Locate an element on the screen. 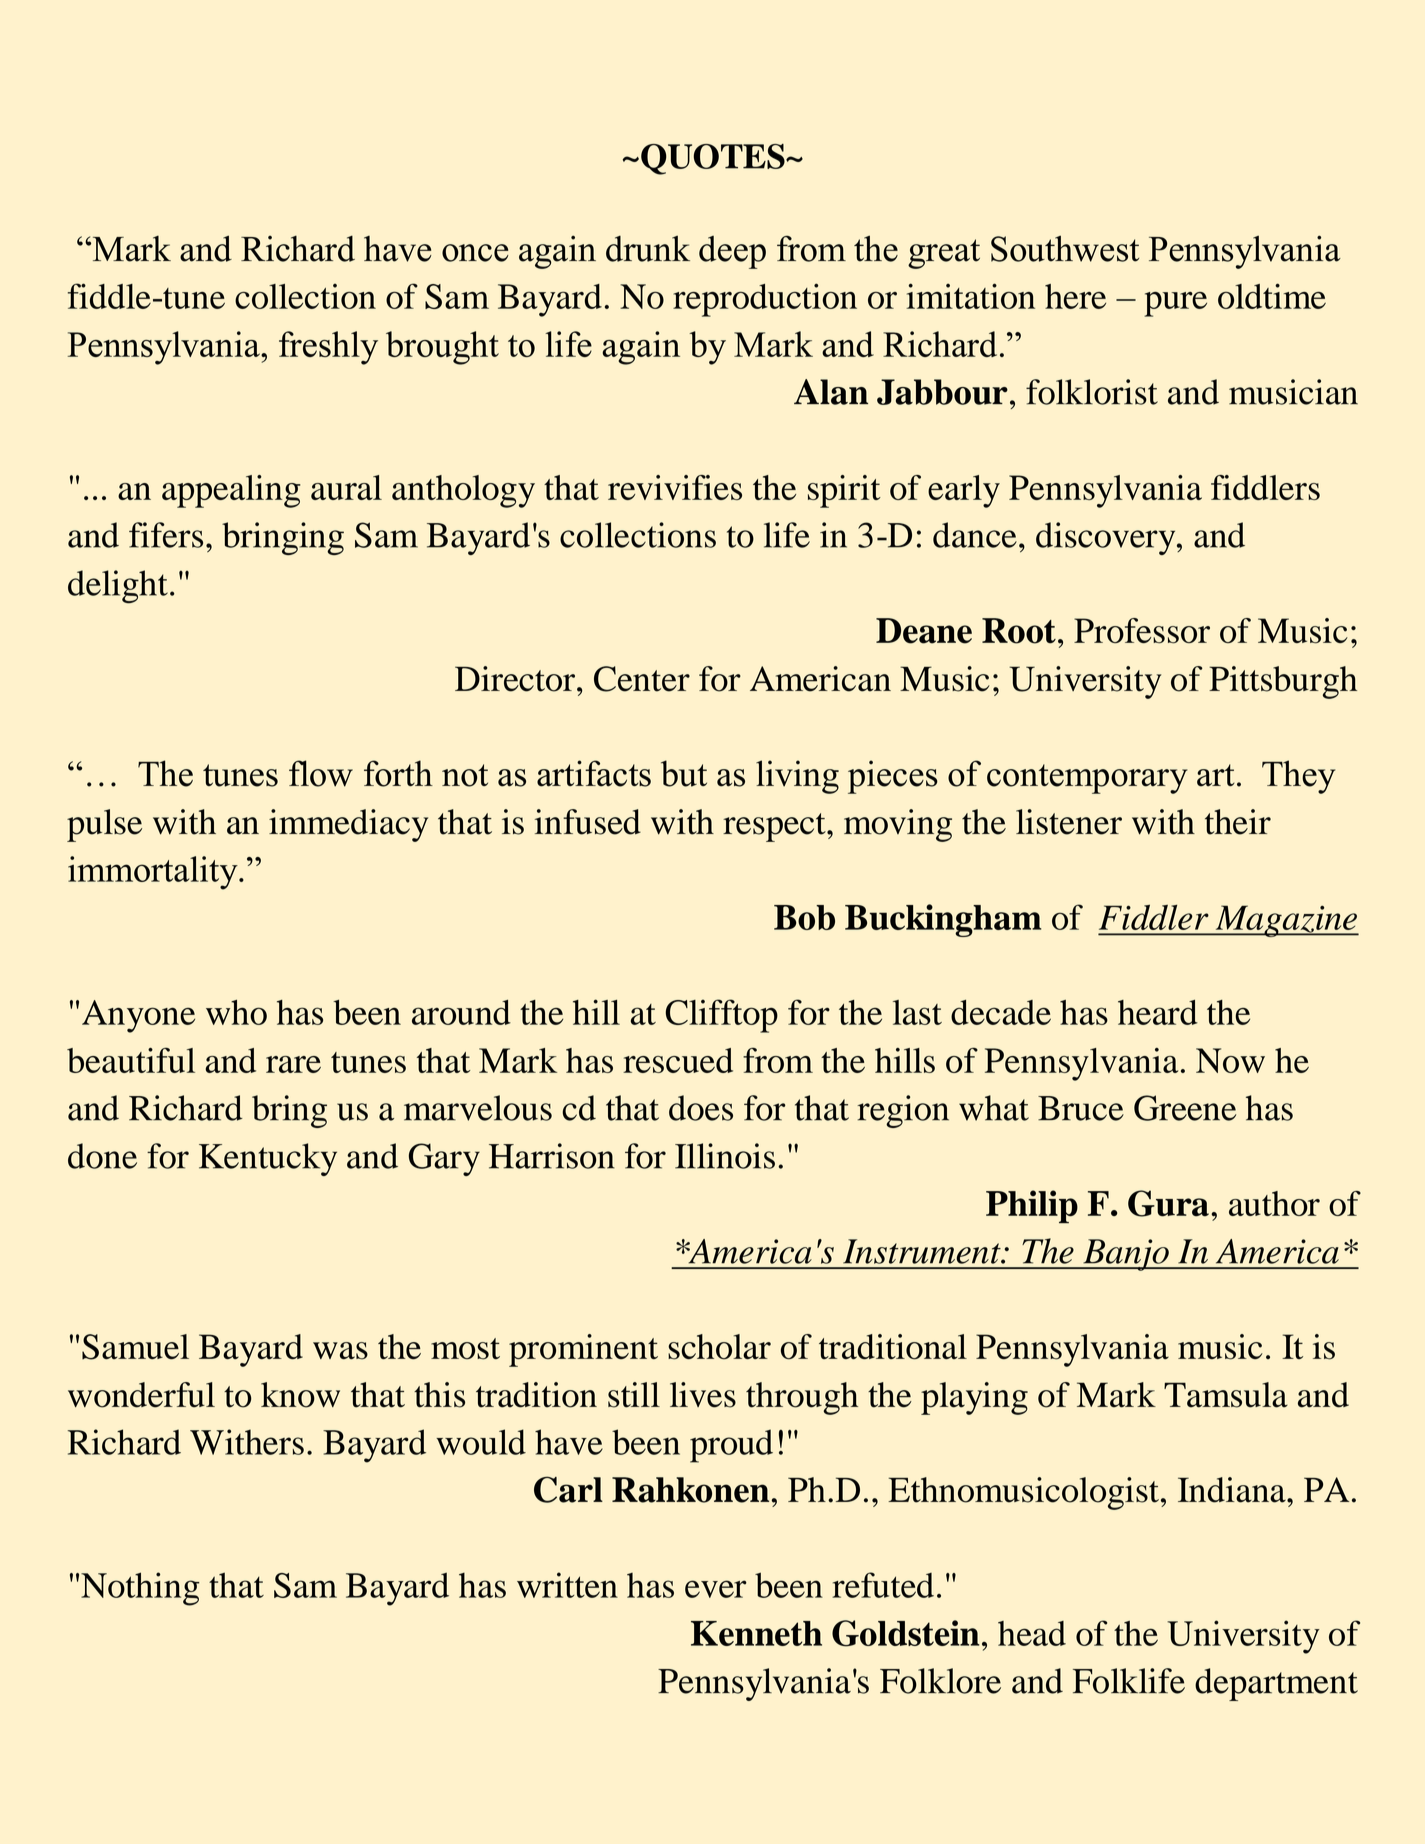 The height and width of the screenshot is (1844, 1425). Magazine is located at coordinates (1286, 921).
